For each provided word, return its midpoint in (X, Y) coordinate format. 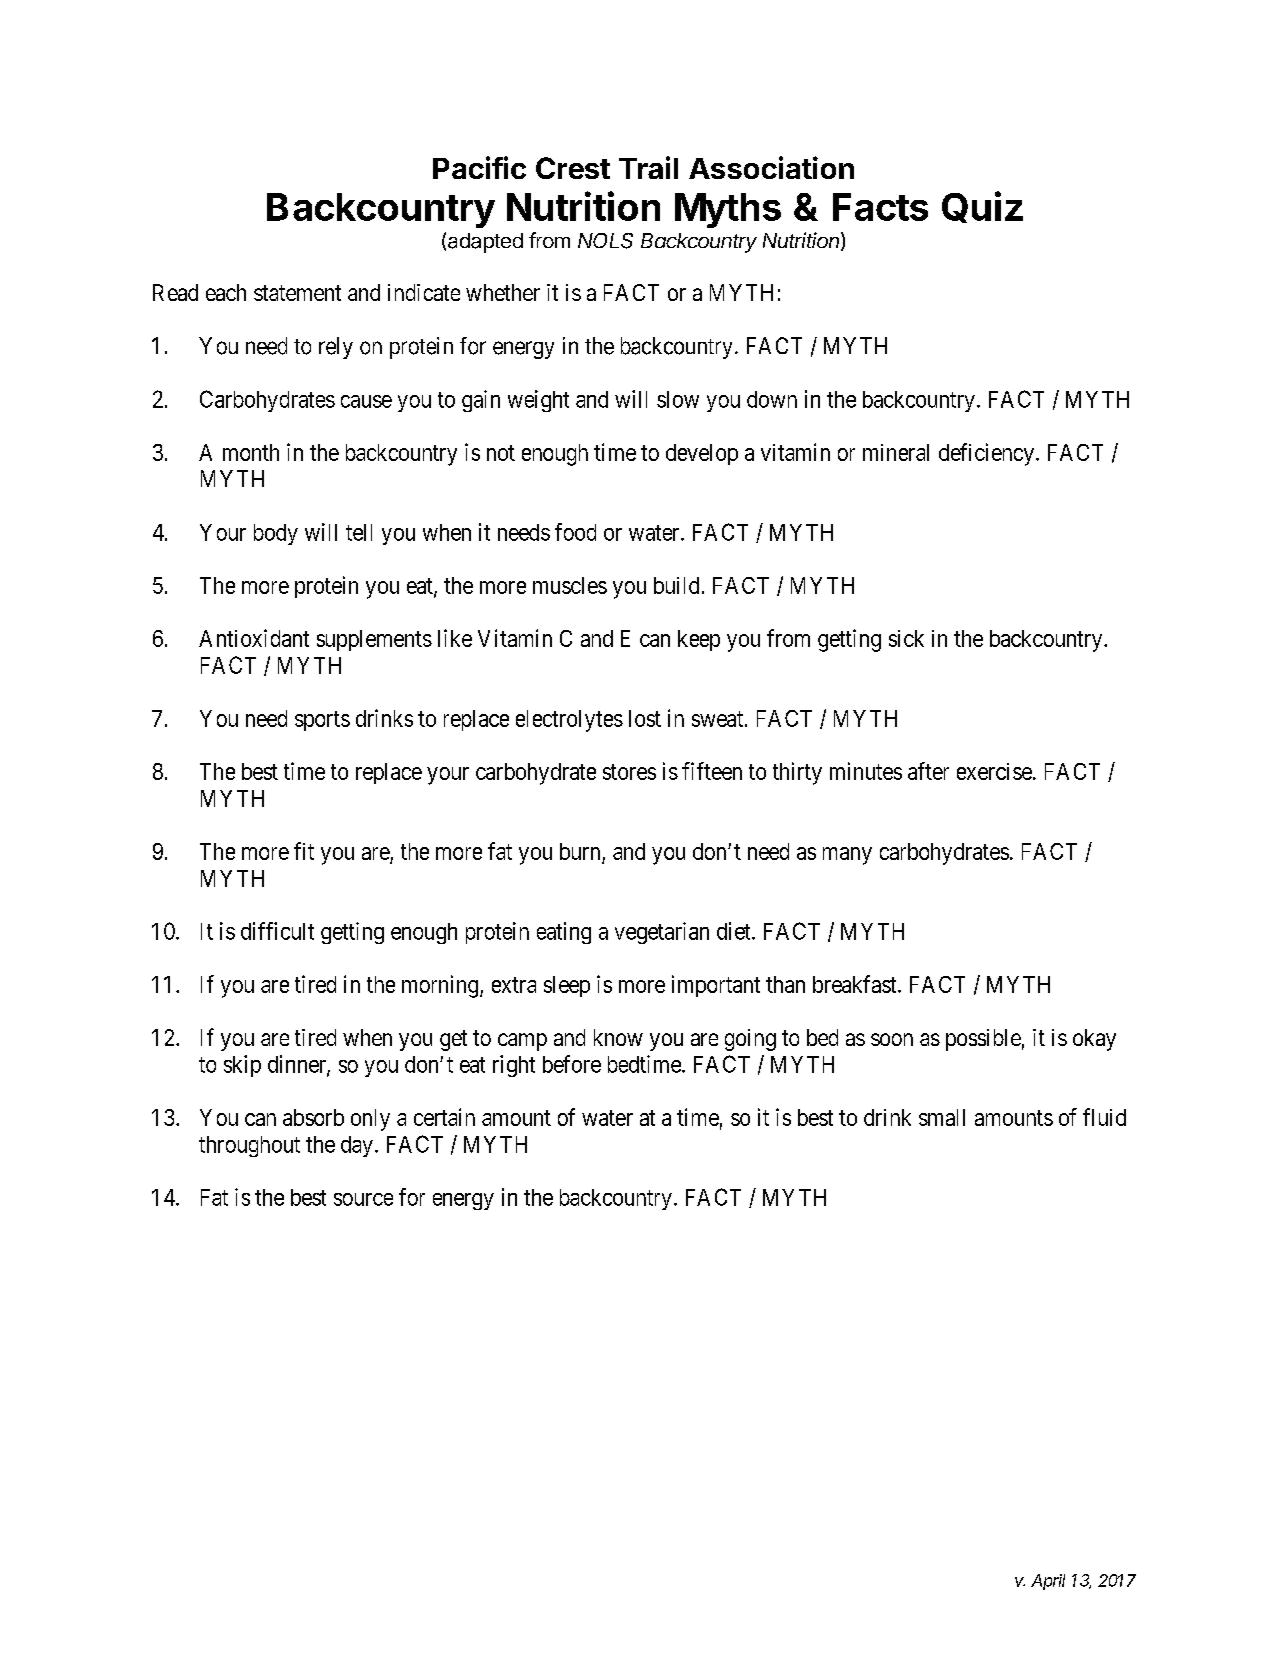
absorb (313, 1117)
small (942, 1117)
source (363, 1199)
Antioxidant (254, 638)
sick (906, 638)
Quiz (982, 207)
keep (699, 640)
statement (297, 293)
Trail (648, 167)
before (572, 1064)
